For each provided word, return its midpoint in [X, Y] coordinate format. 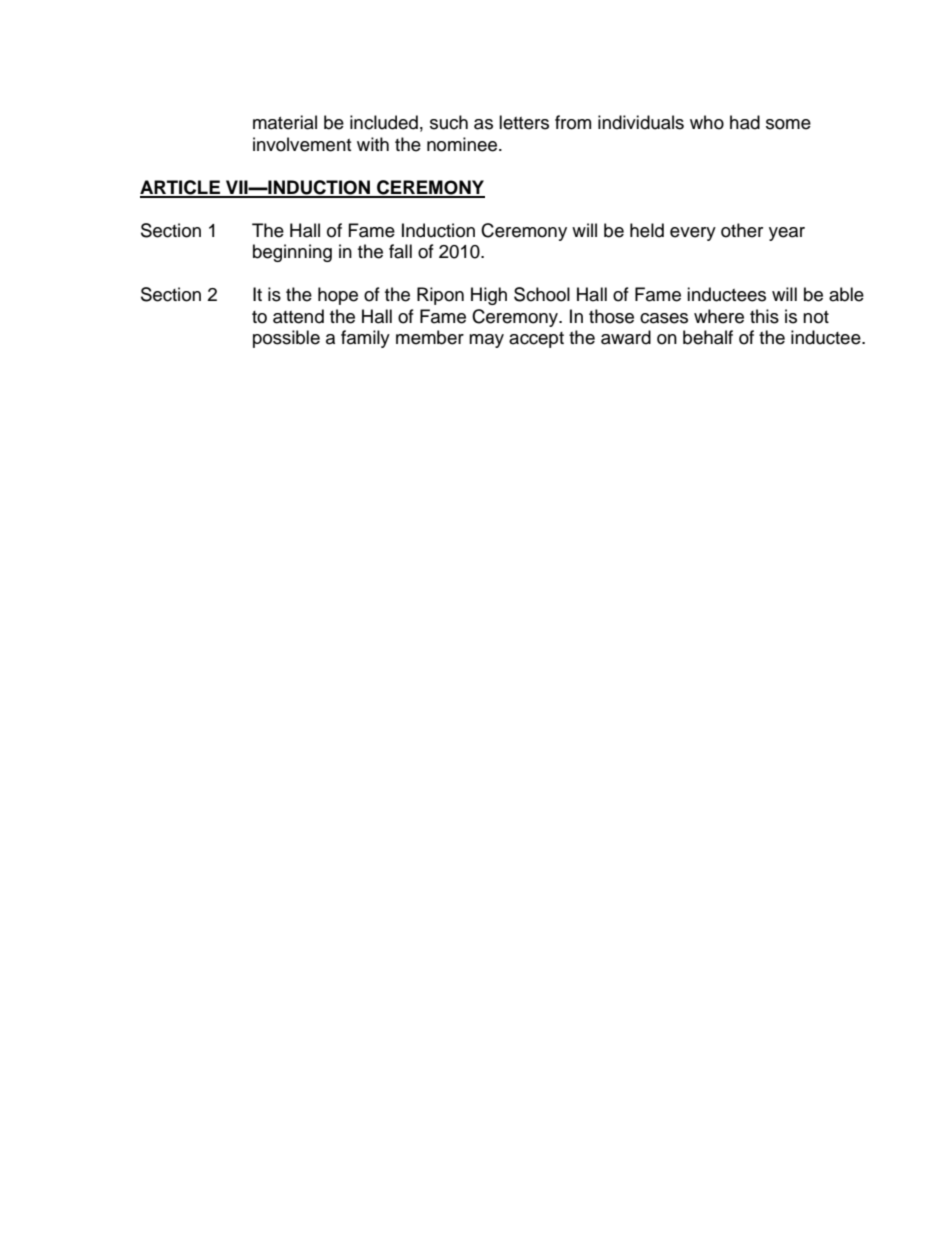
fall [400, 251]
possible [286, 339]
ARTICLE [181, 188]
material [285, 122]
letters [524, 122]
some [788, 124]
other [742, 230]
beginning [292, 253]
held [647, 230]
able [846, 294]
